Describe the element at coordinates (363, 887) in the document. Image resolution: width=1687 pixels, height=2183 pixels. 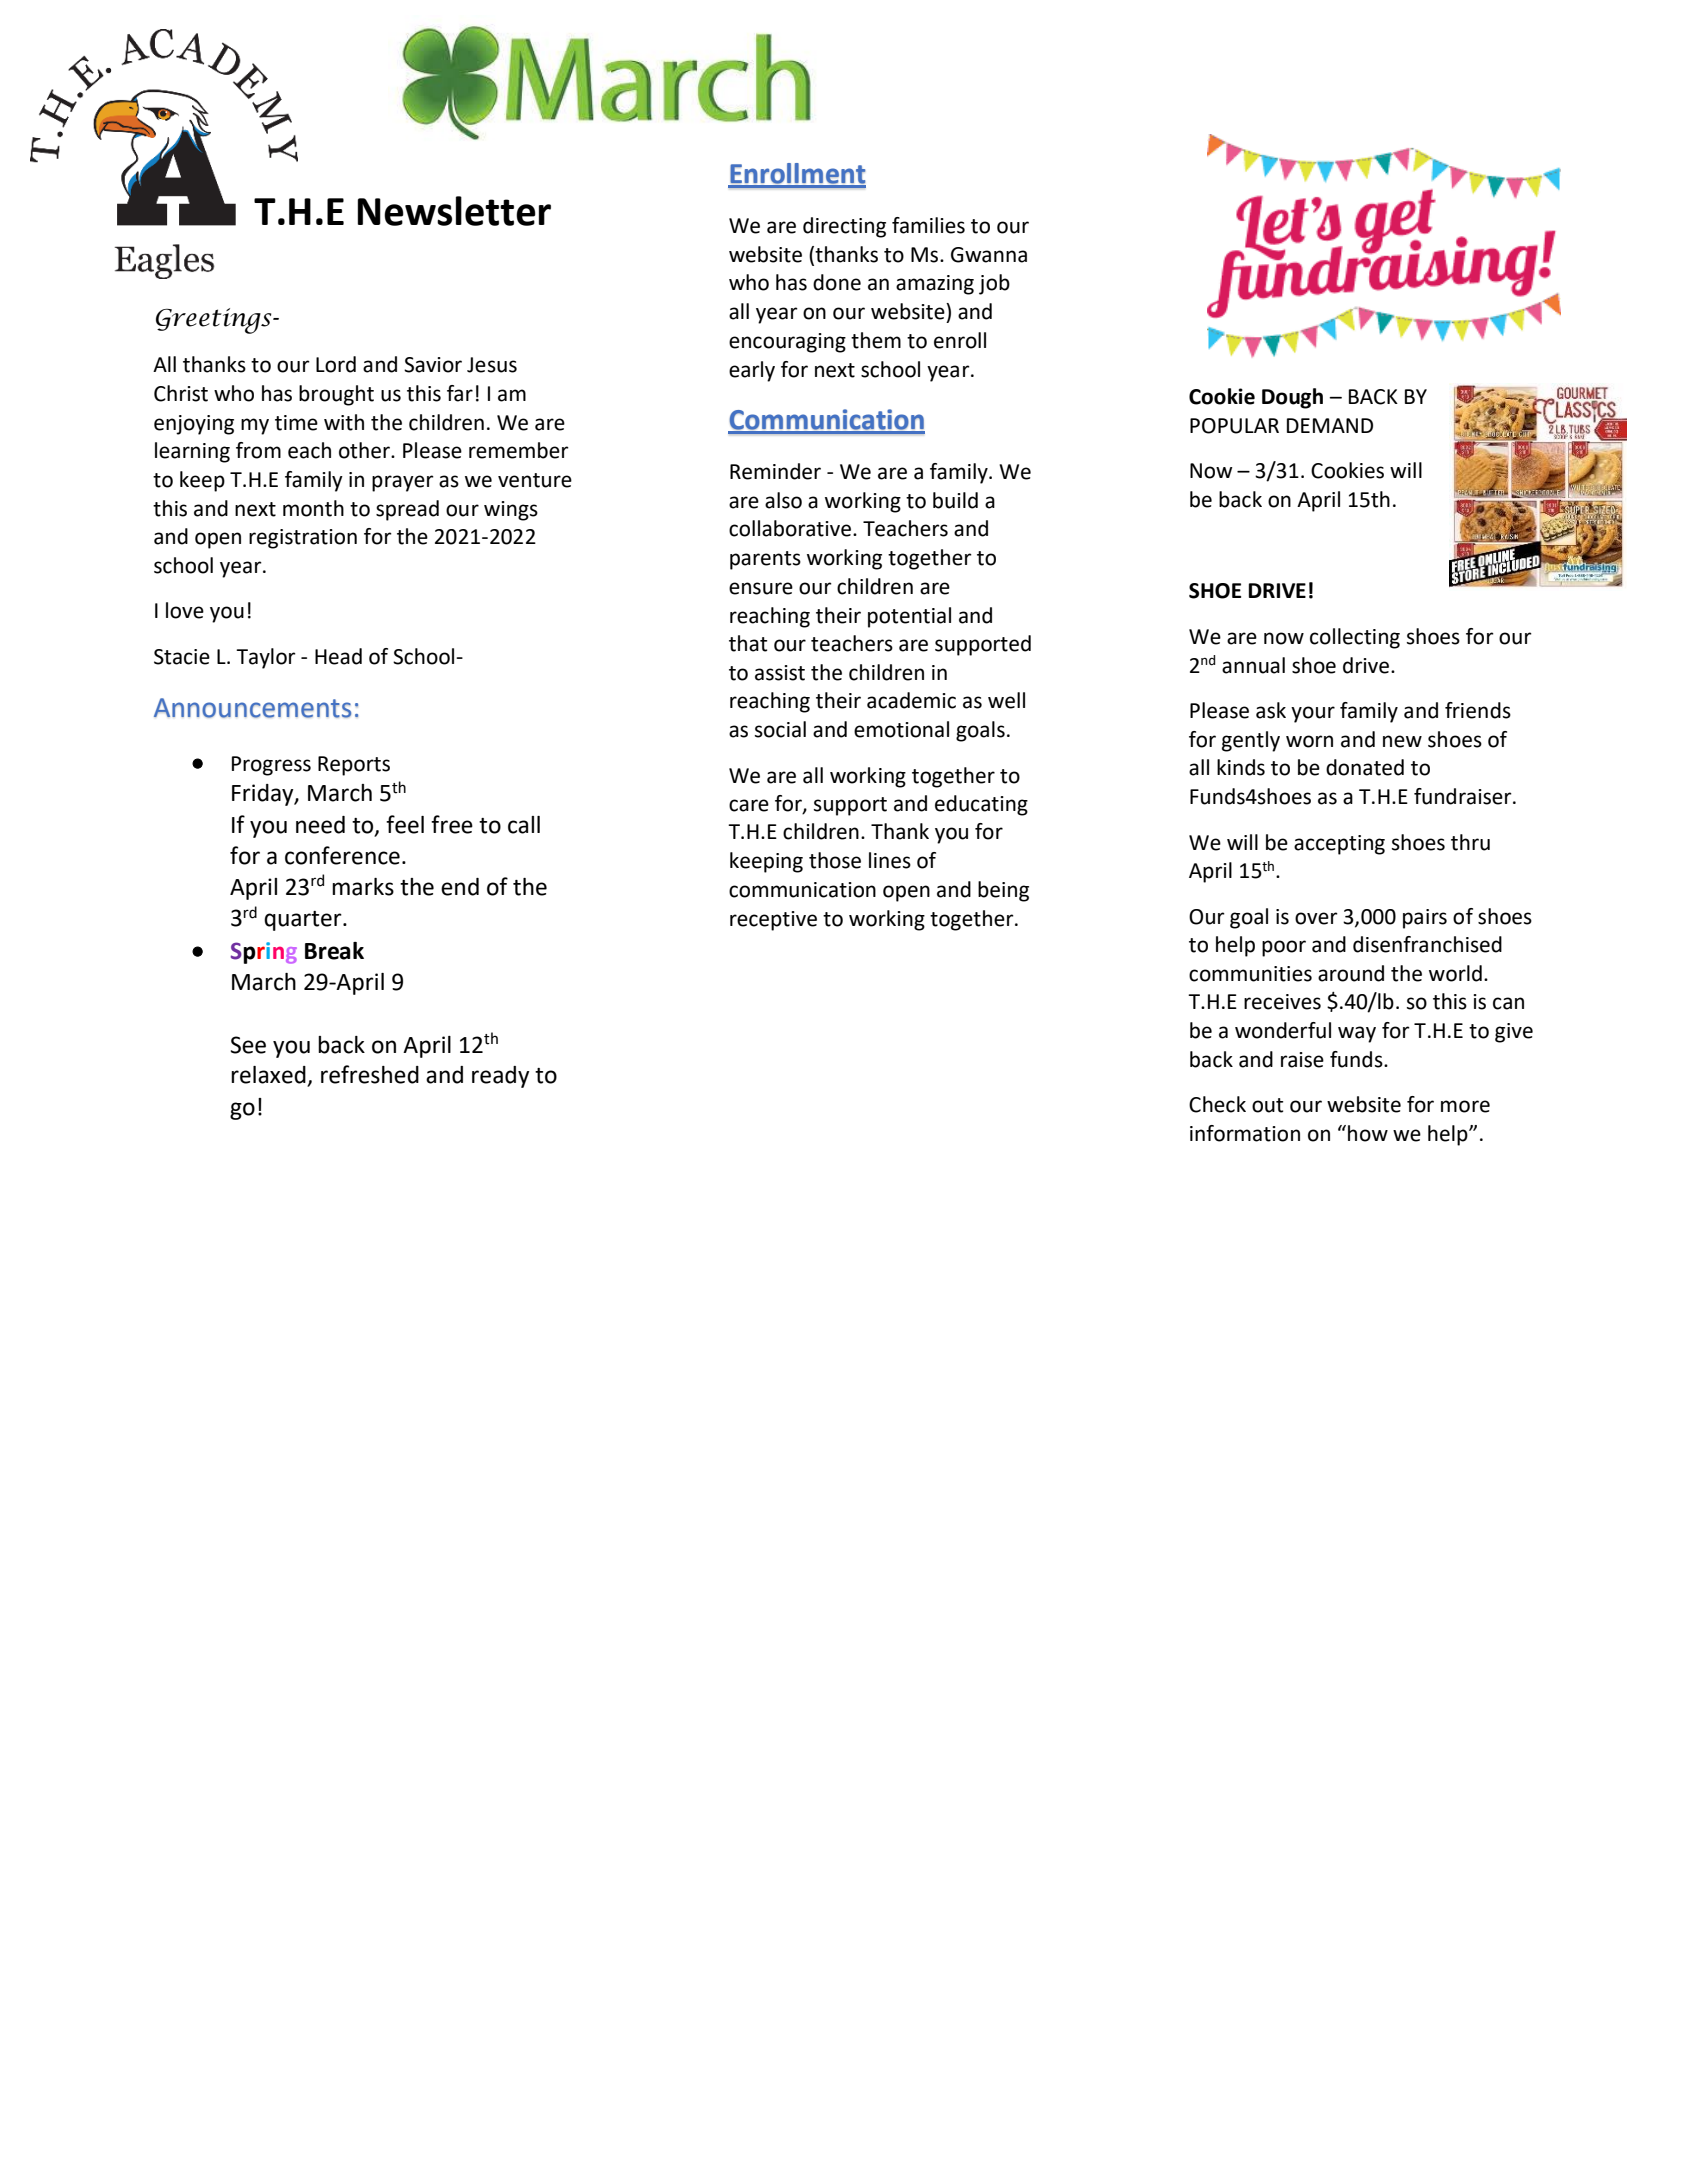
I see `marks` at that location.
